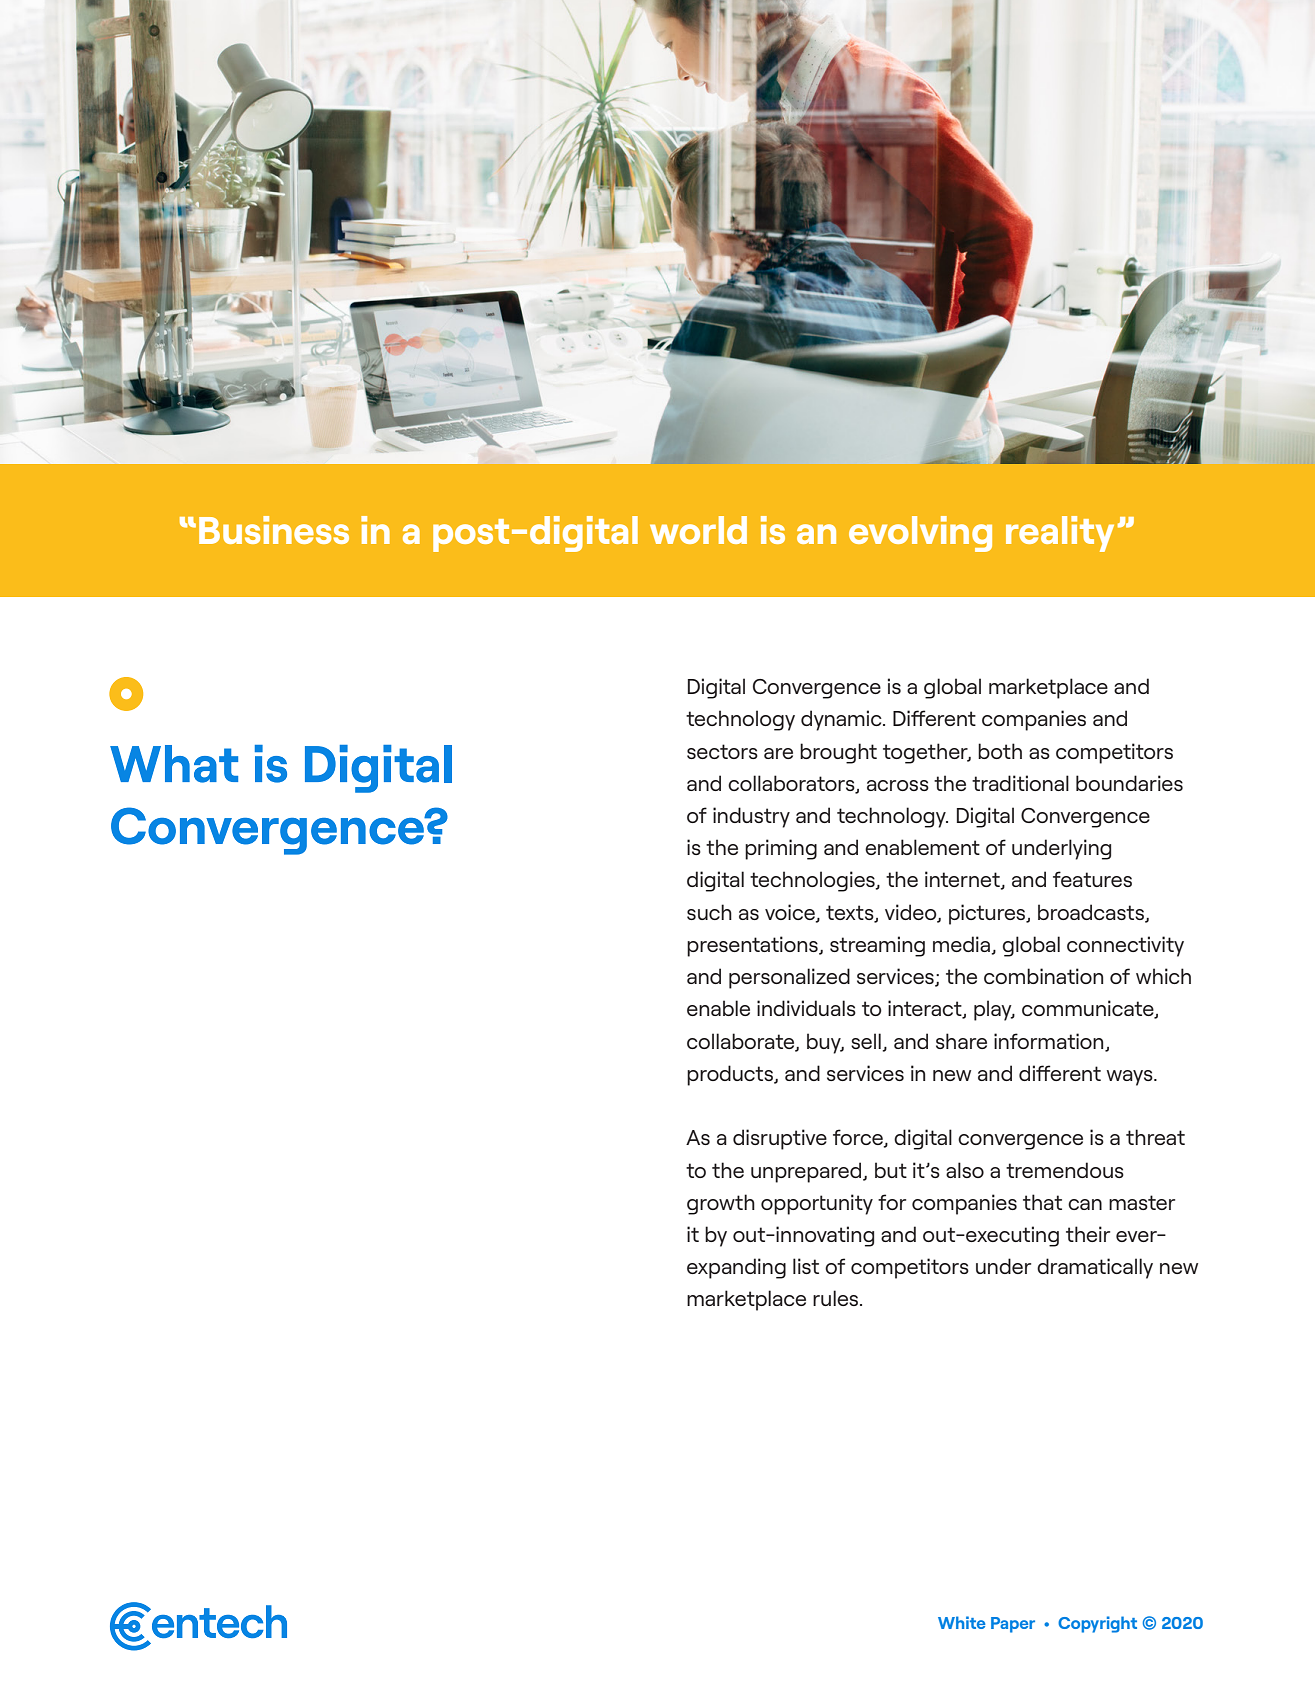 This screenshot has width=1315, height=1702. I want to click on products, so click(731, 1075).
